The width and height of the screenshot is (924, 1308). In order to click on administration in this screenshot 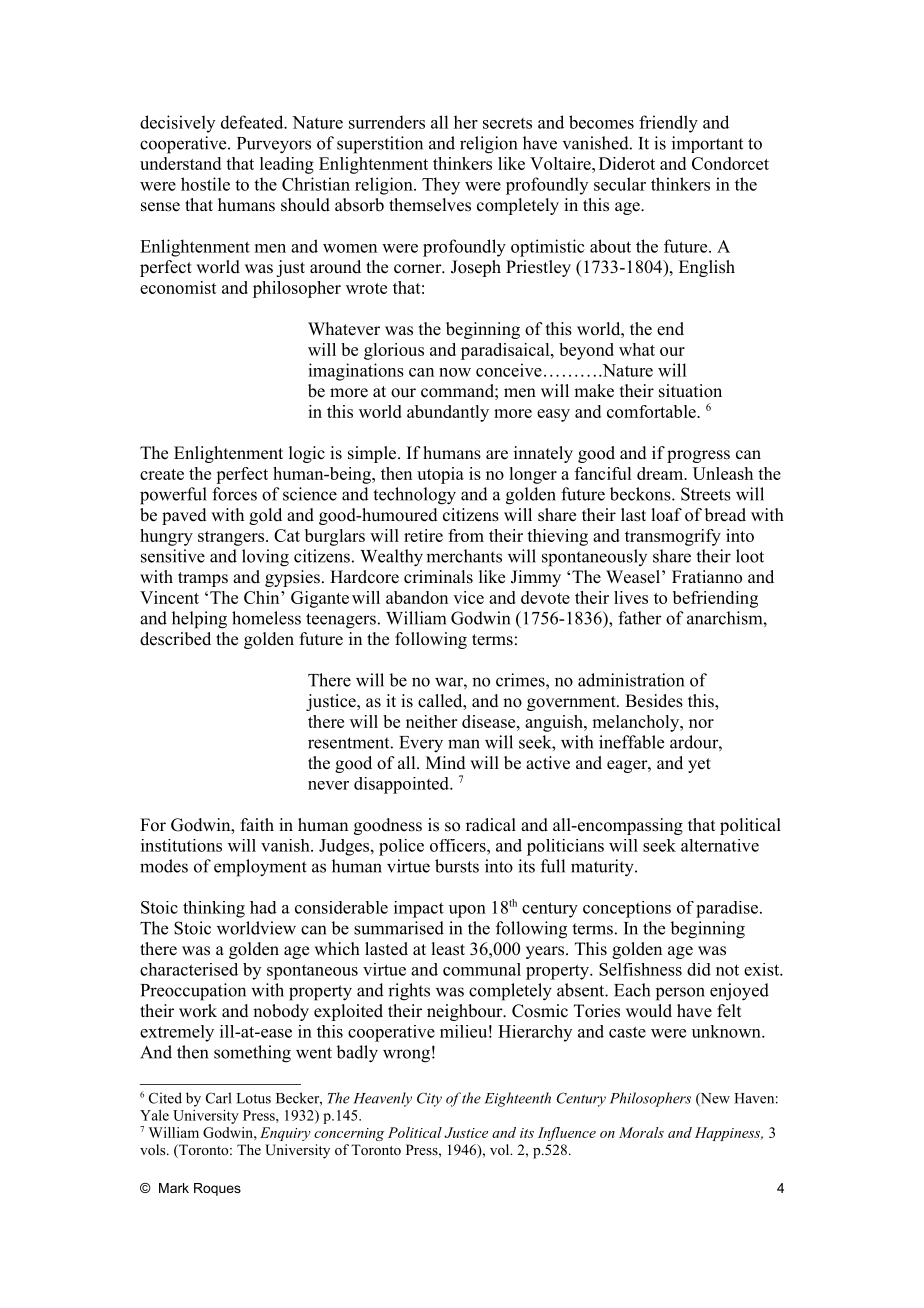, I will do `click(631, 680)`.
